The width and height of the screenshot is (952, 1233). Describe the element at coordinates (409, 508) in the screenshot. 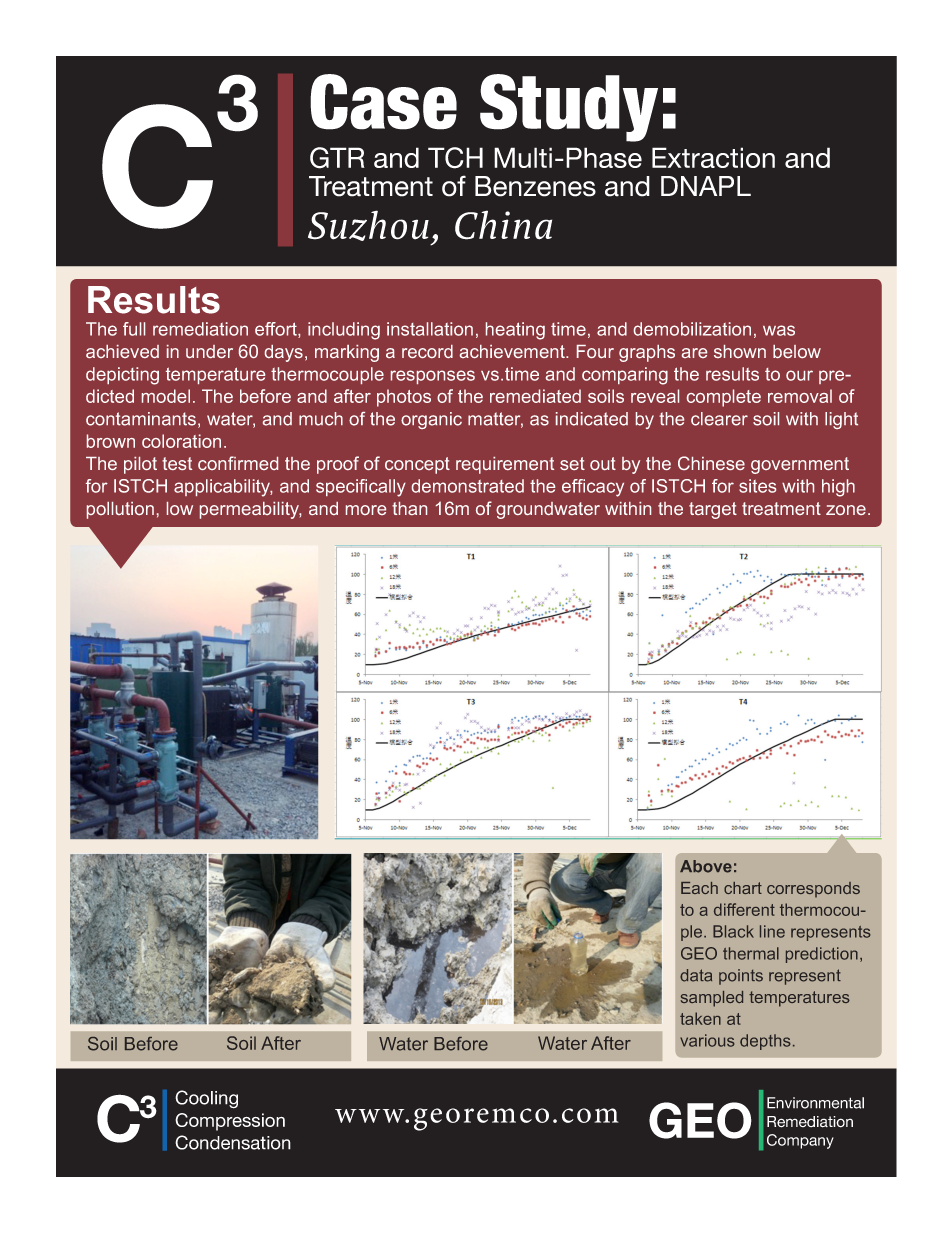

I see `than` at that location.
